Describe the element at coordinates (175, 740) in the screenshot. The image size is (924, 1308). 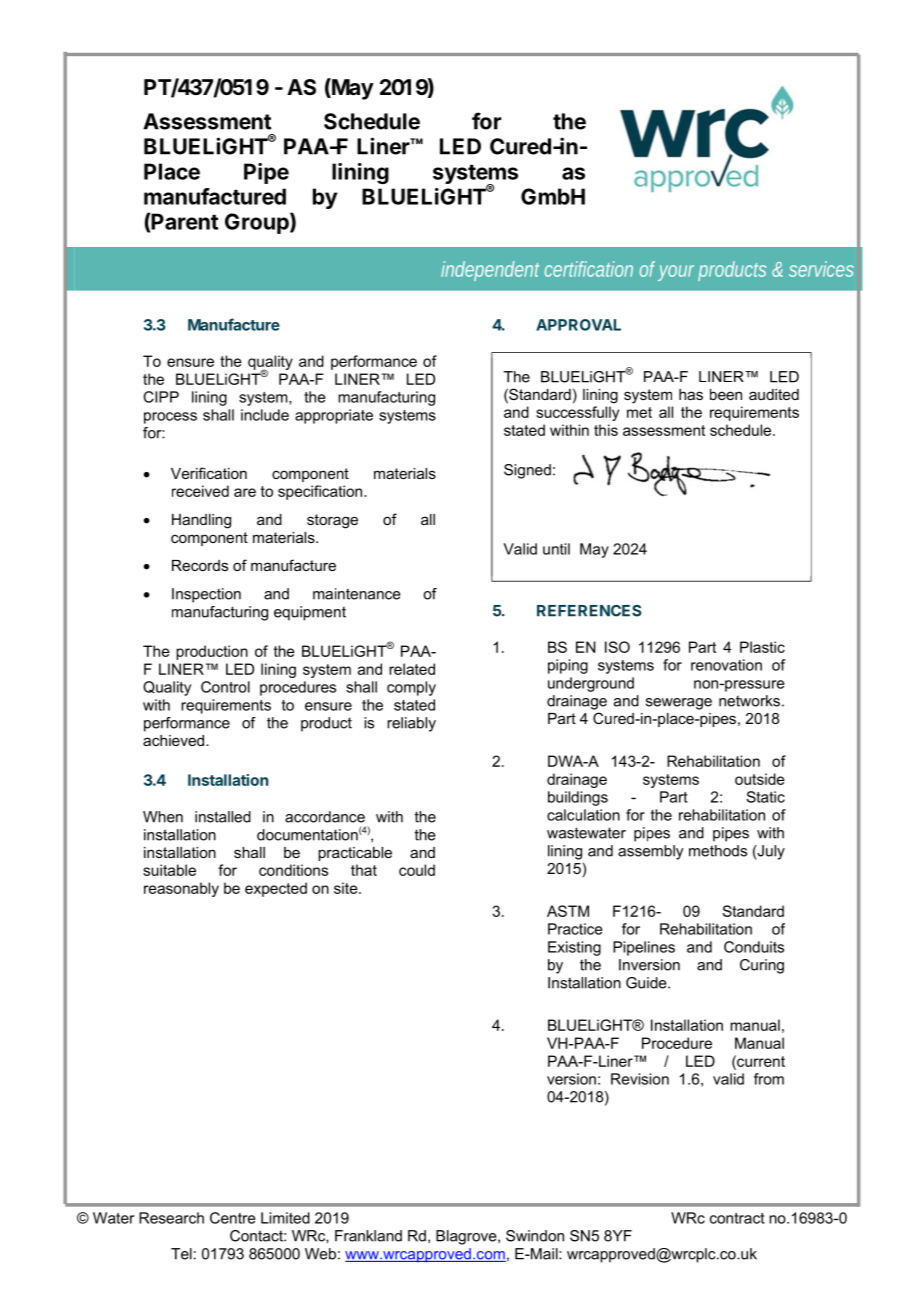
I see `achieved` at that location.
